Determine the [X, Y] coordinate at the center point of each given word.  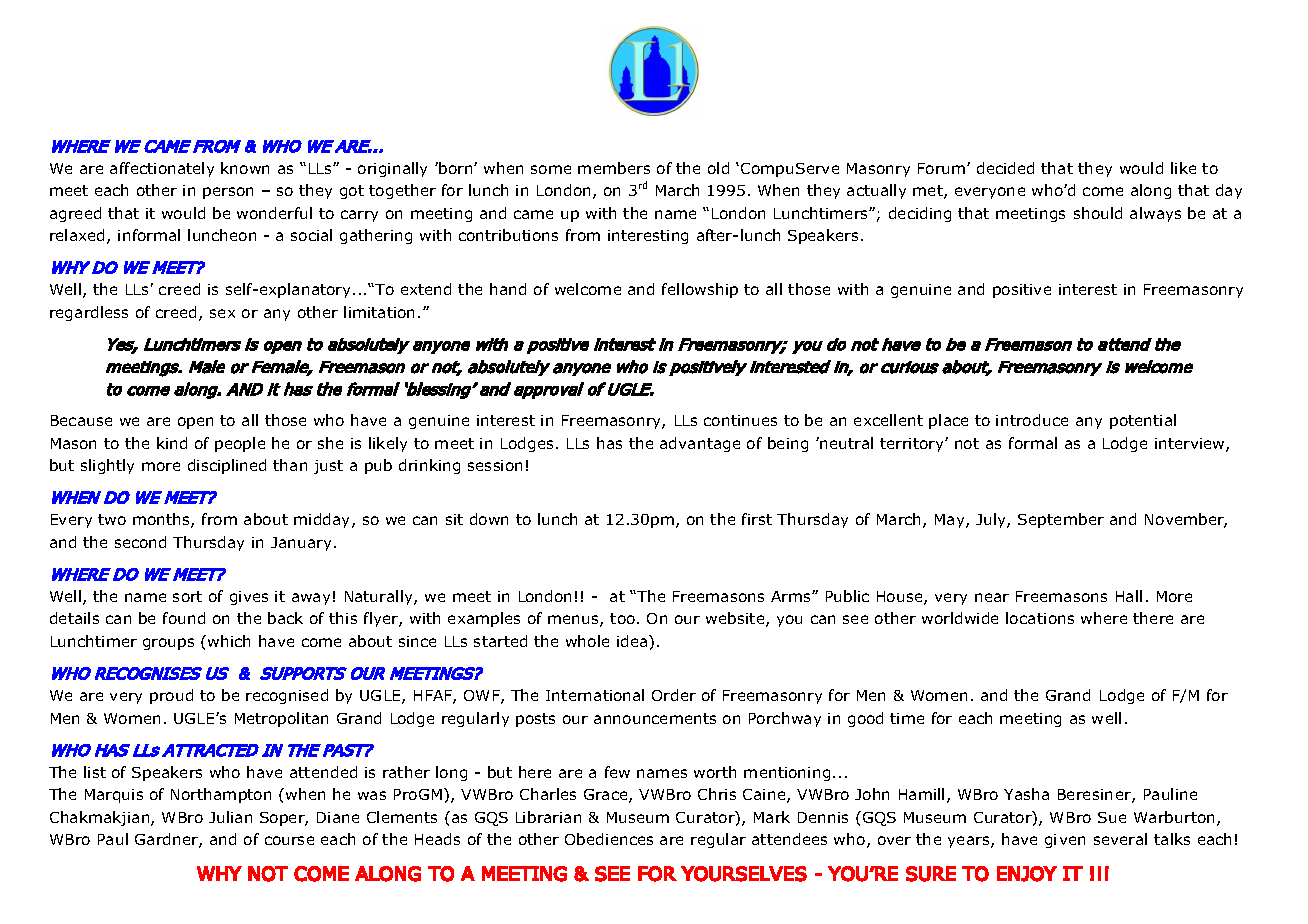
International [595, 695]
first [757, 519]
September [1061, 520]
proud [171, 696]
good [865, 719]
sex [222, 313]
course [289, 840]
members [614, 168]
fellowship [700, 290]
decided [1005, 168]
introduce [1032, 420]
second [140, 542]
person [228, 193]
